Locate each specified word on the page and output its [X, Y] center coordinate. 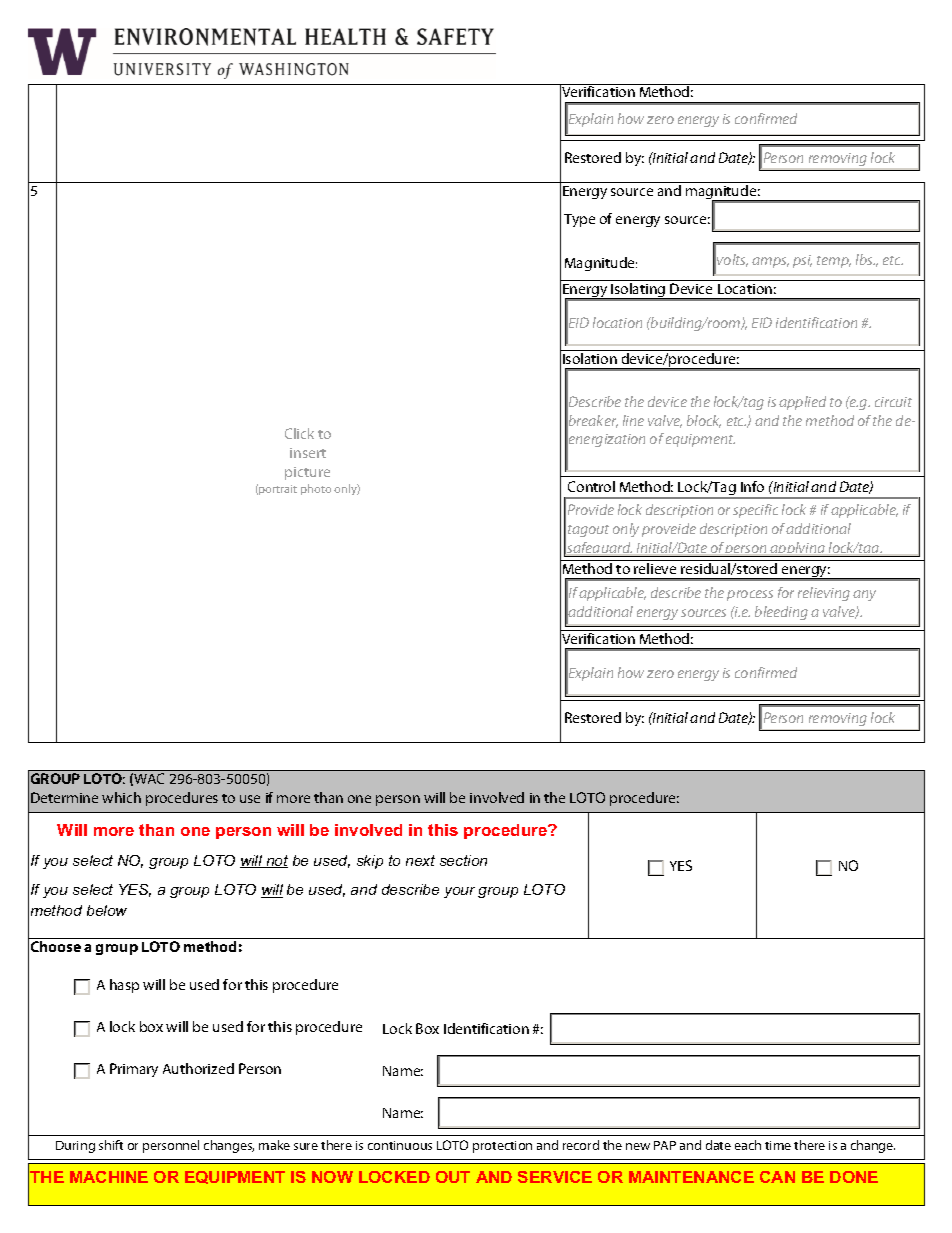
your [459, 892]
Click [299, 433]
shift [111, 1145]
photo [316, 489]
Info [752, 486]
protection [502, 1147]
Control [591, 486]
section [463, 860]
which [121, 797]
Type [579, 220]
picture [307, 473]
